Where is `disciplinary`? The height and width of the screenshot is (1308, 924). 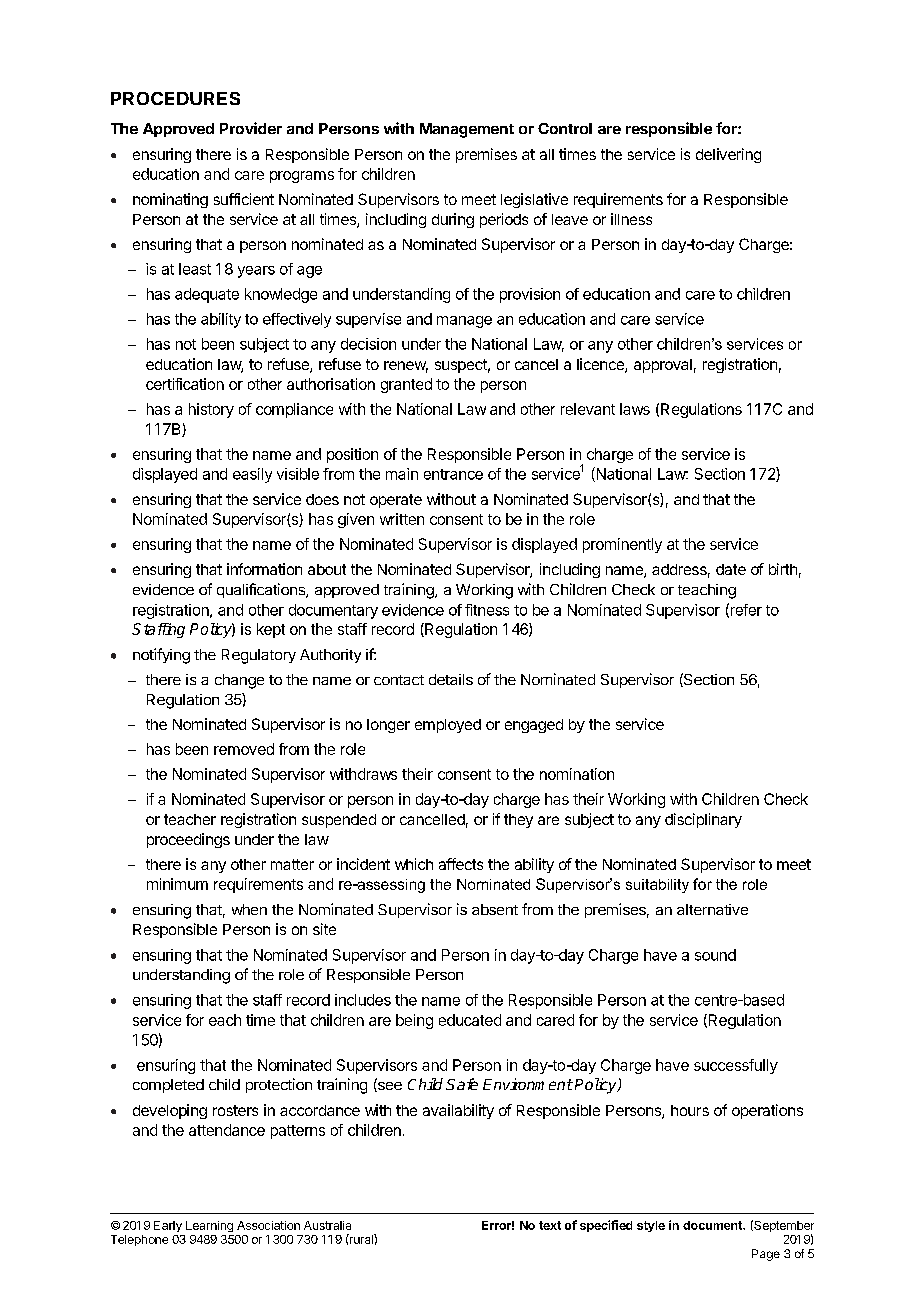 disciplinary is located at coordinates (703, 820).
